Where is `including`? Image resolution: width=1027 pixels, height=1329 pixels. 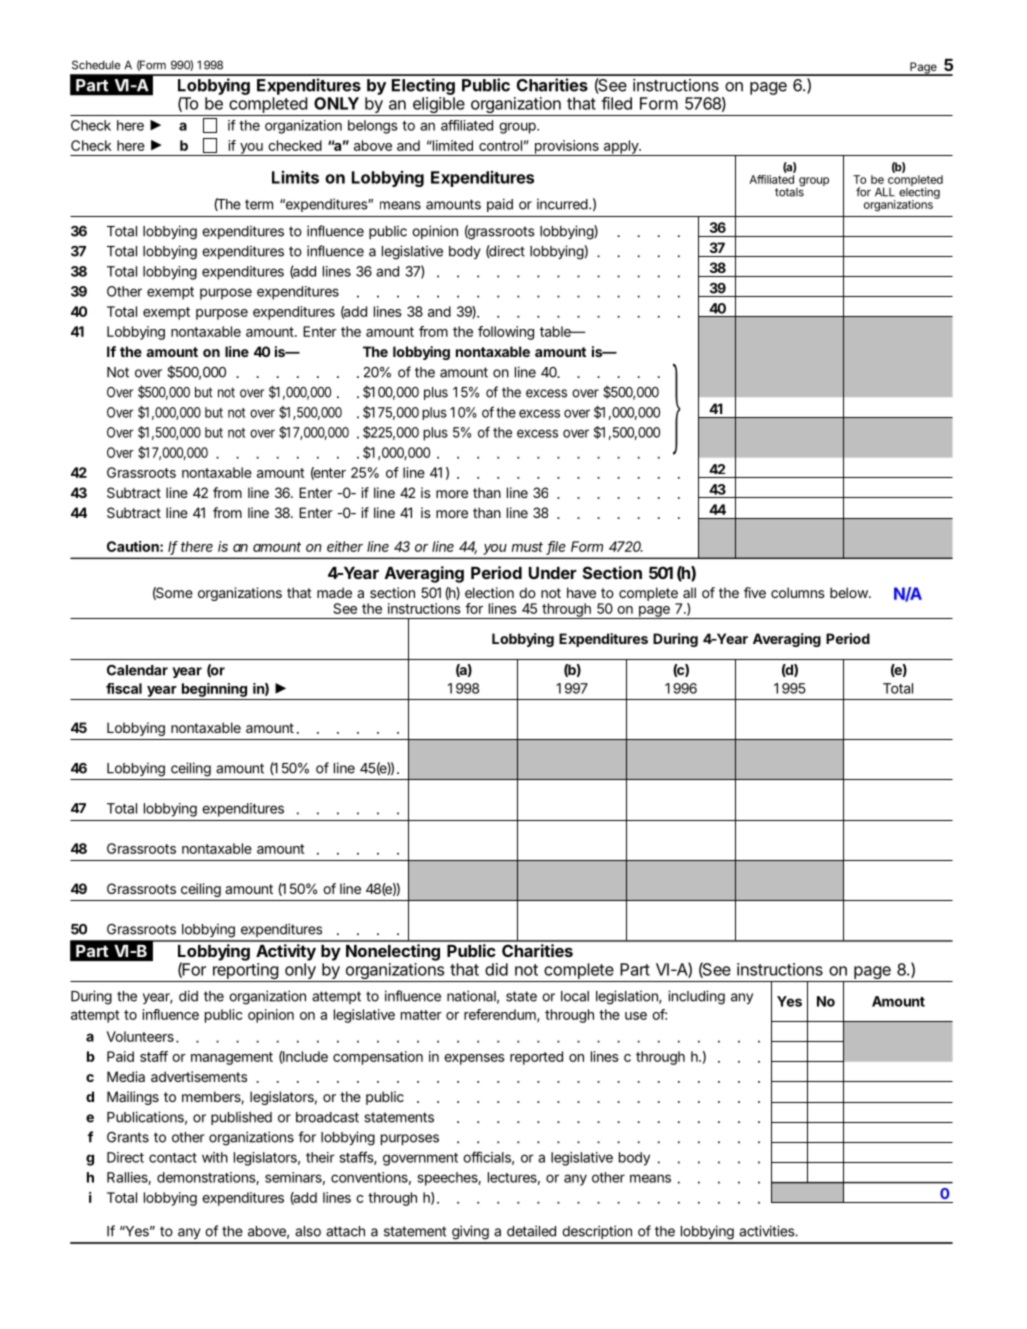 including is located at coordinates (696, 997).
